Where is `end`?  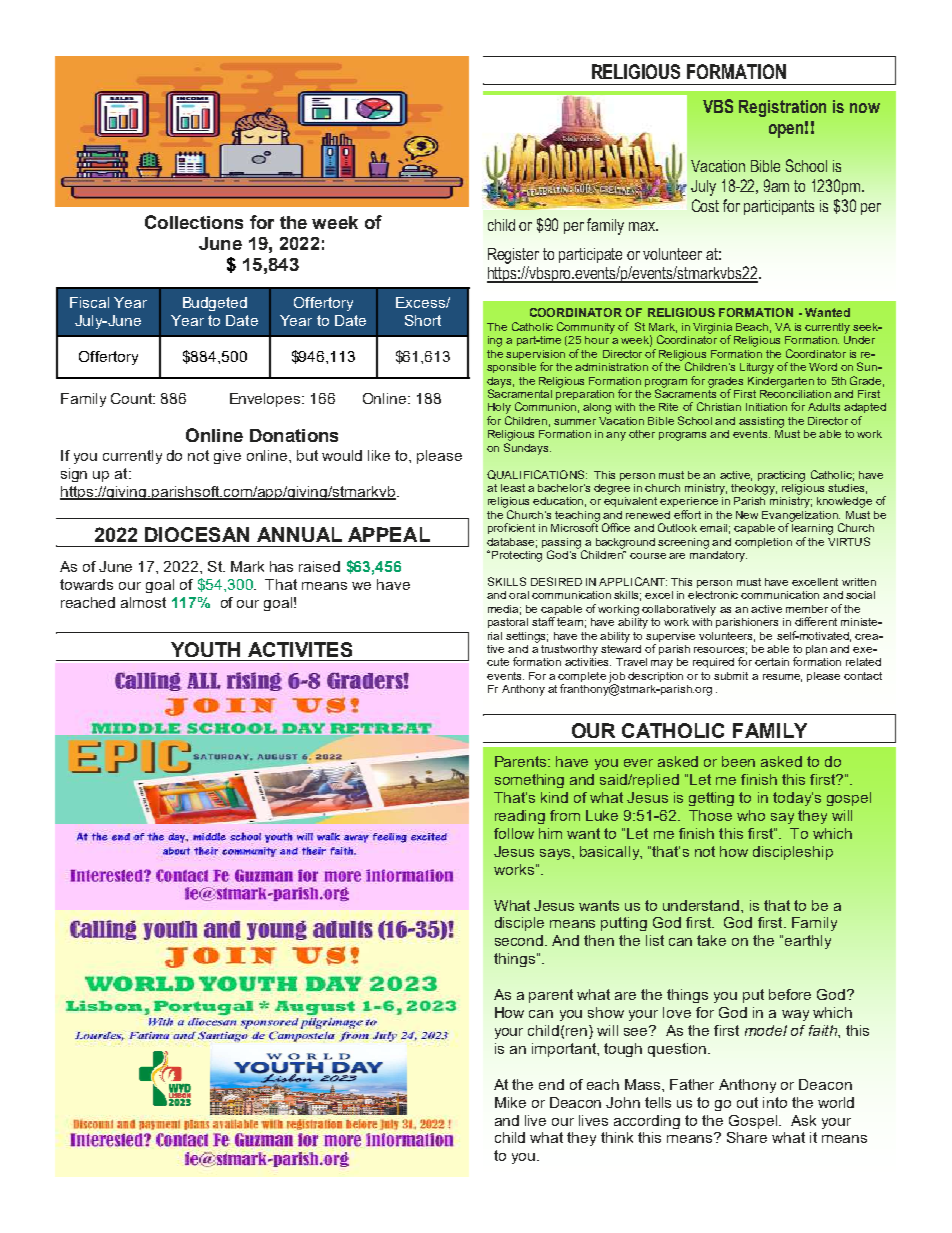
end is located at coordinates (551, 1084).
